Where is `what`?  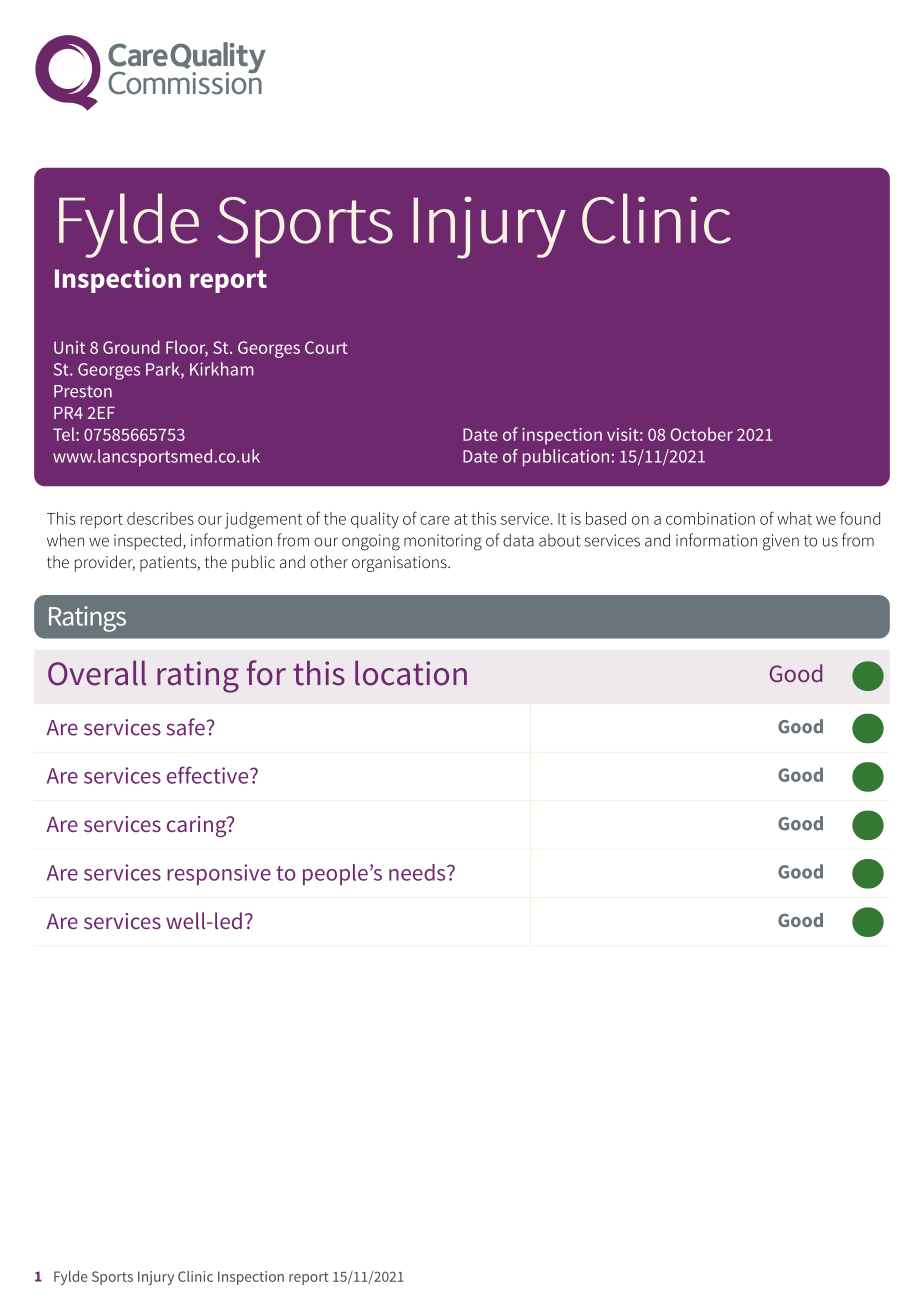 what is located at coordinates (794, 518).
